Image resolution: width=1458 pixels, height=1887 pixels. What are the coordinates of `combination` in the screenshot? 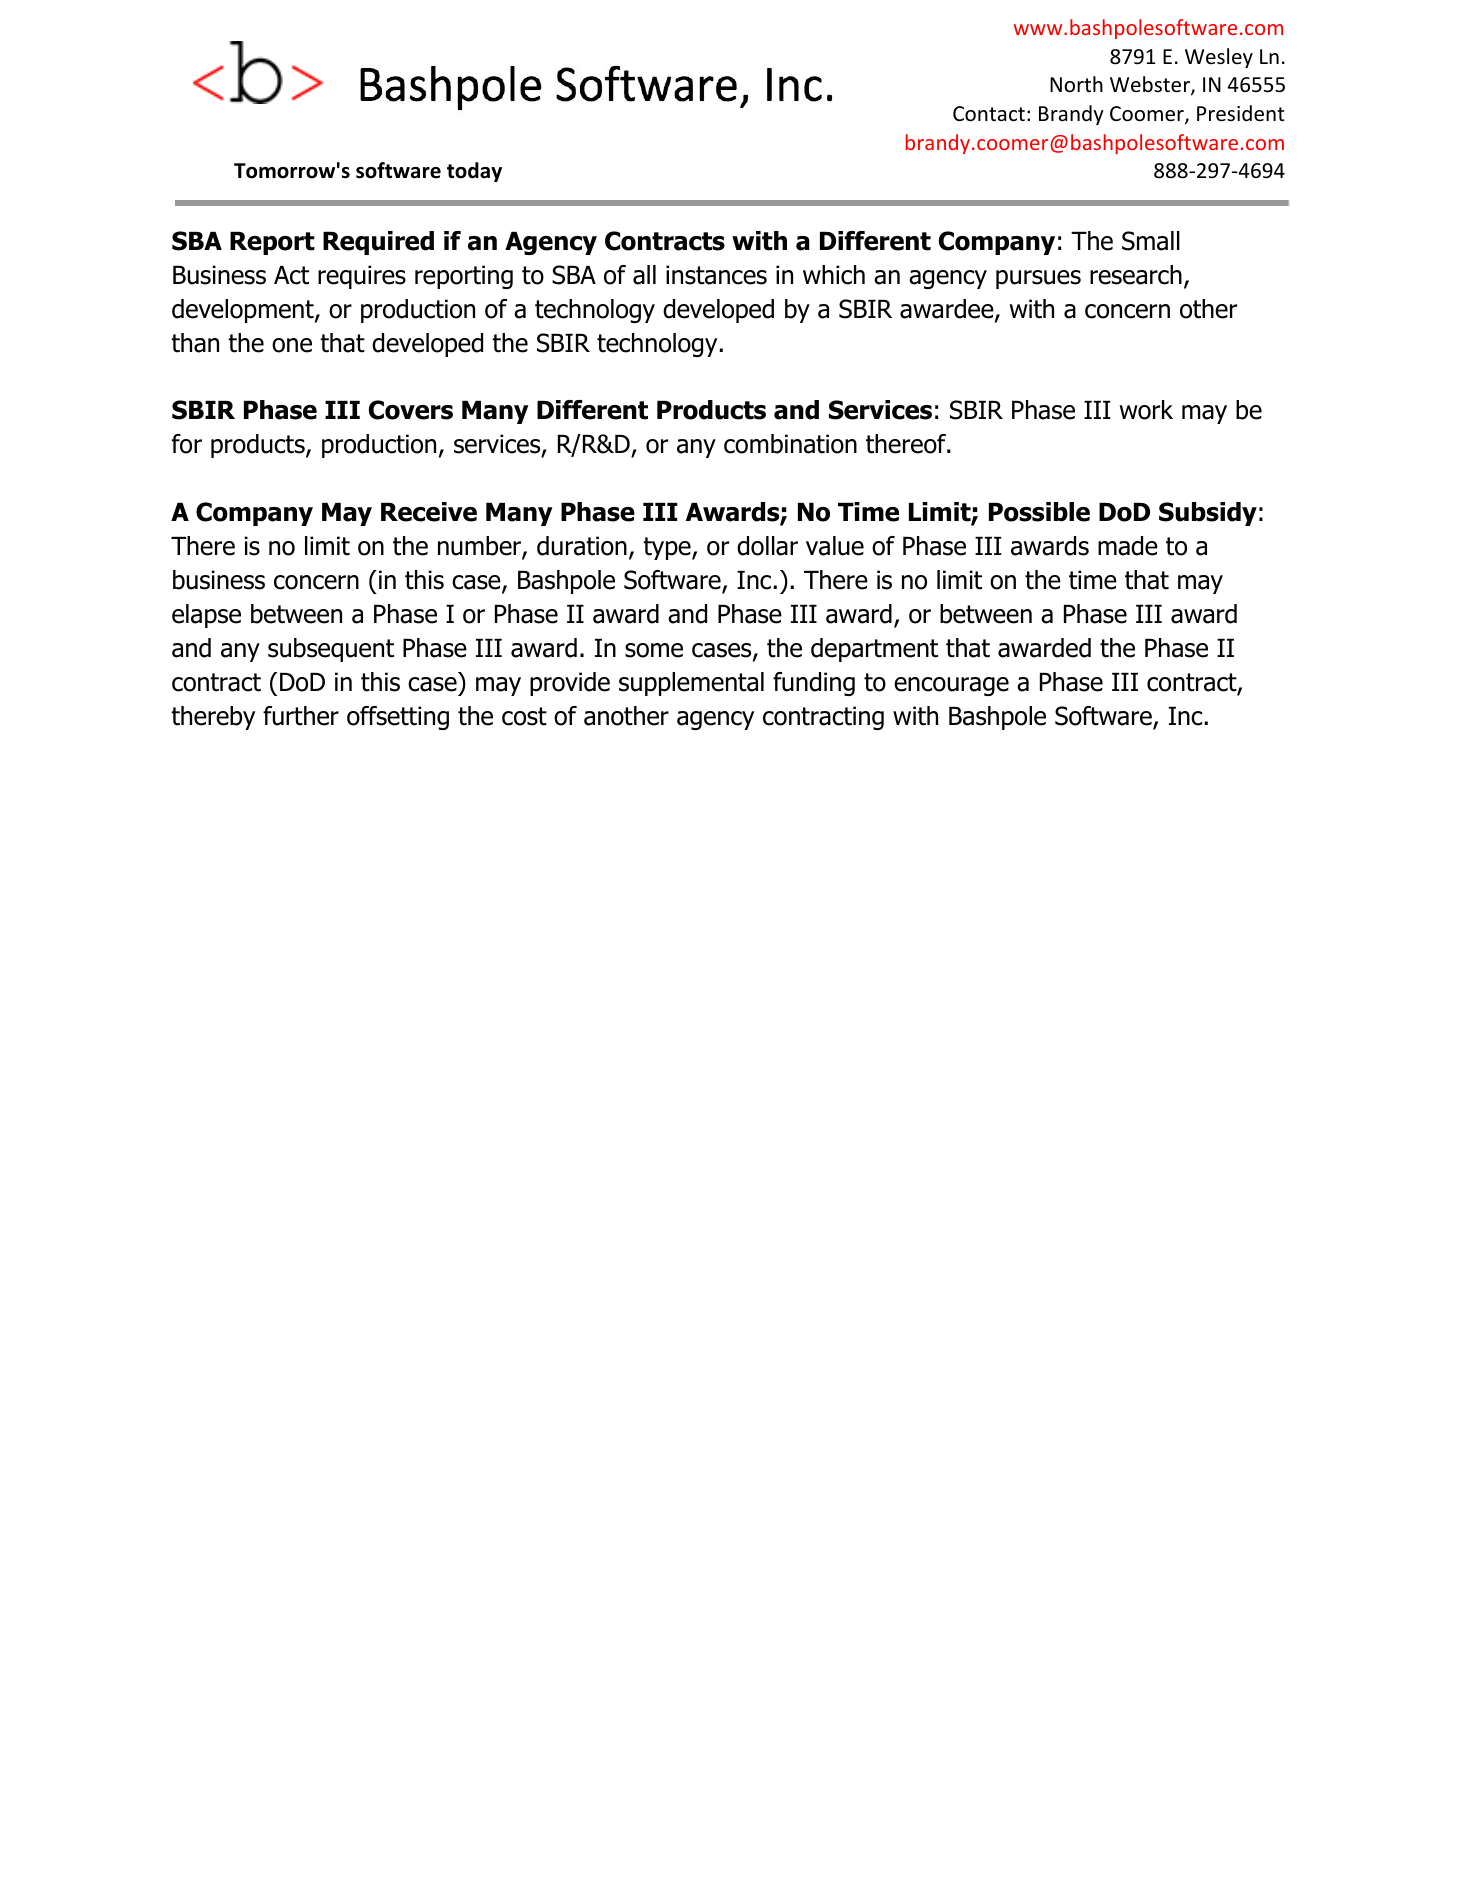 It's located at (790, 444).
